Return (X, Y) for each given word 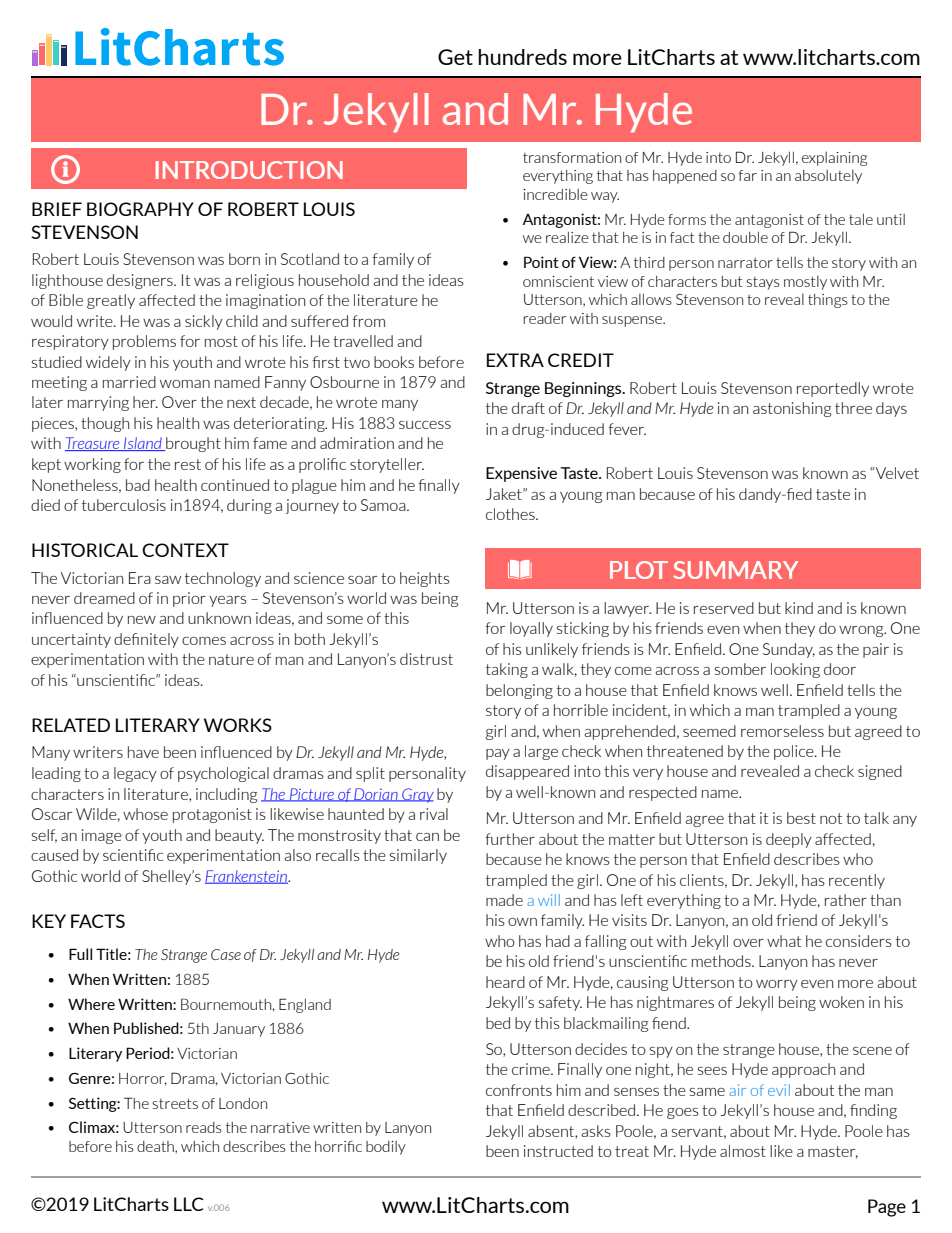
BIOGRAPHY (140, 209)
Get (455, 57)
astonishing (792, 409)
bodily (386, 1148)
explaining (834, 159)
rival (434, 814)
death (156, 1147)
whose (145, 814)
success (425, 425)
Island (143, 444)
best (801, 818)
